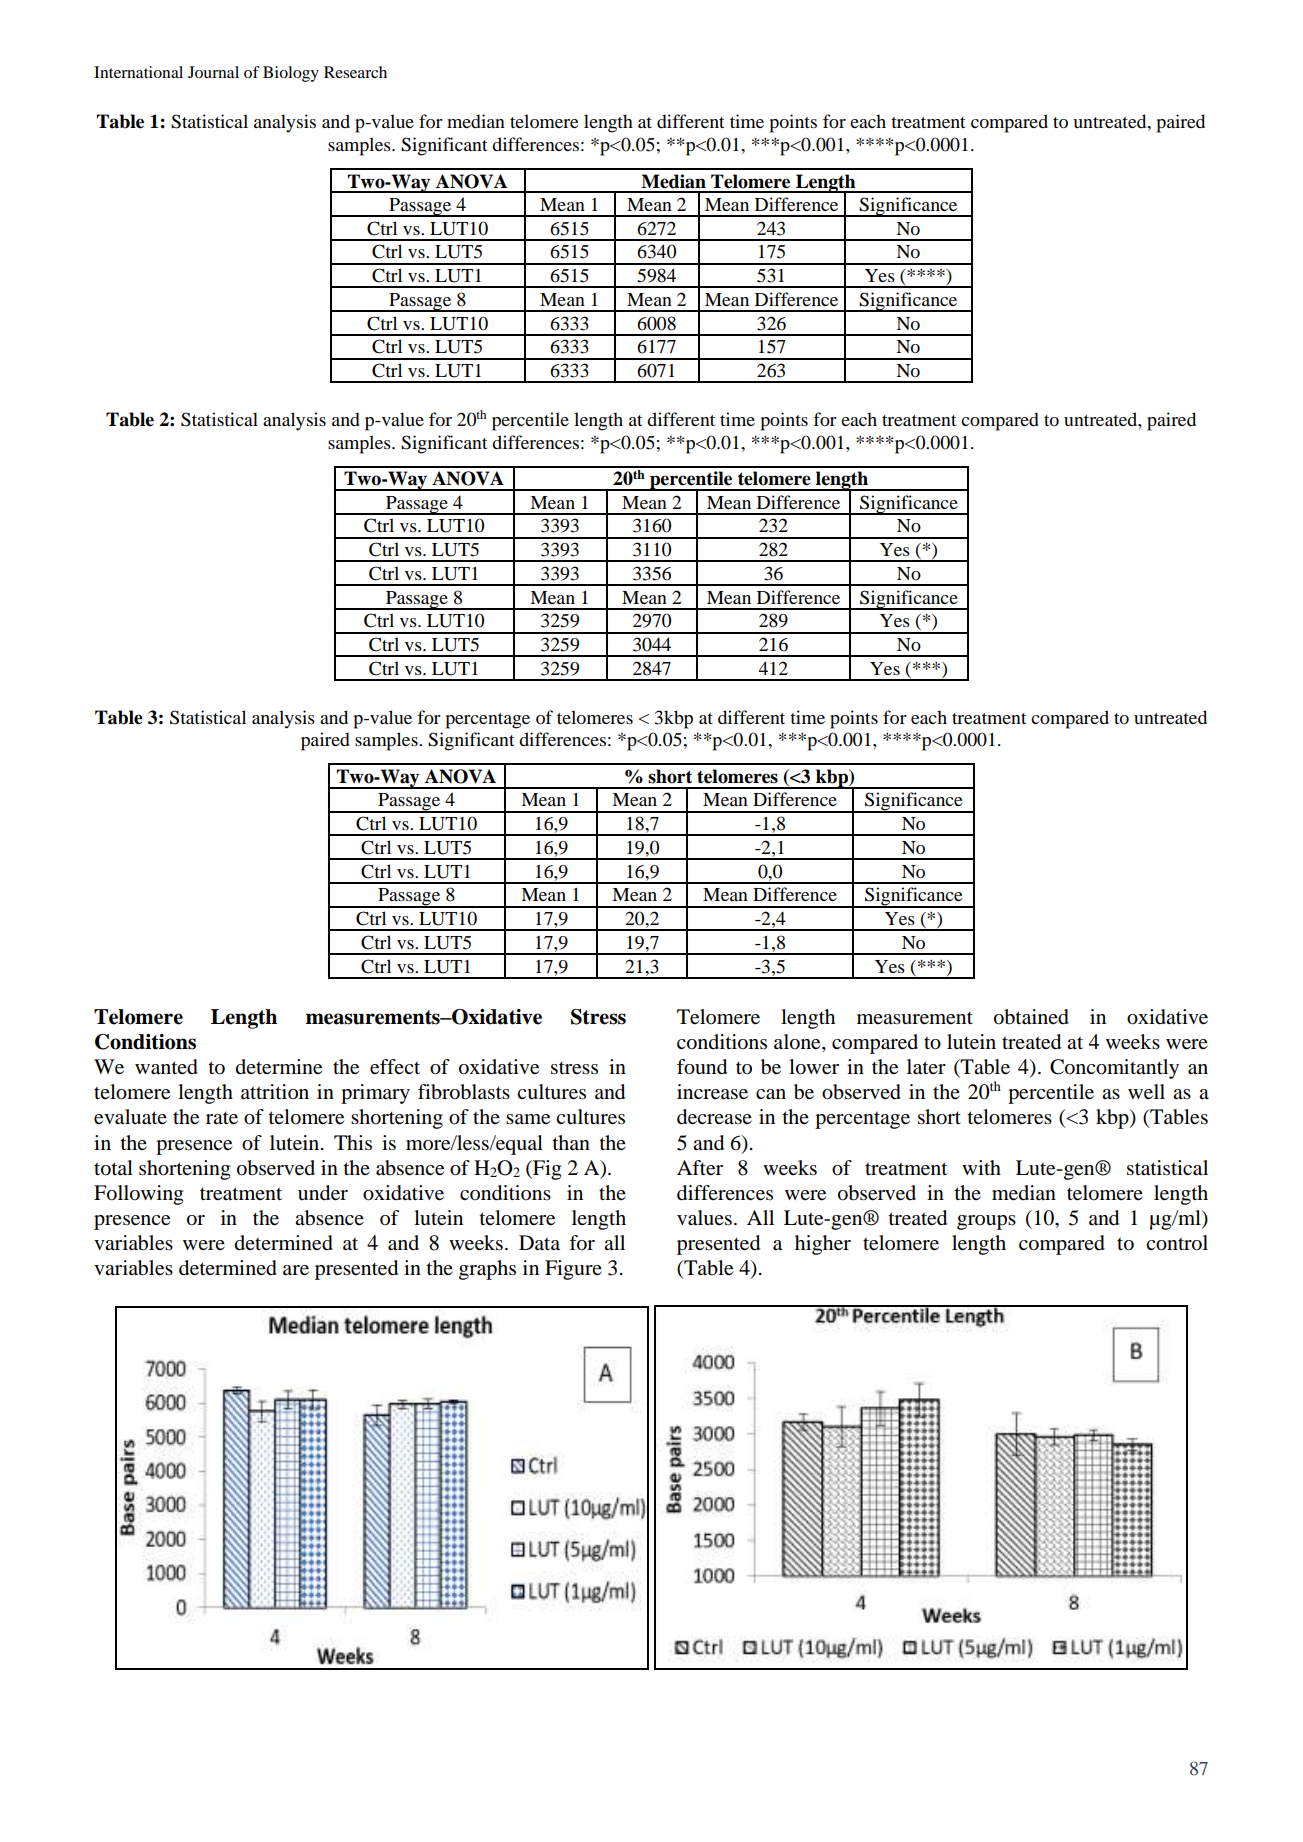 This page has width=1303, height=1842. What do you see at coordinates (323, 1193) in the page?
I see `under` at bounding box center [323, 1193].
